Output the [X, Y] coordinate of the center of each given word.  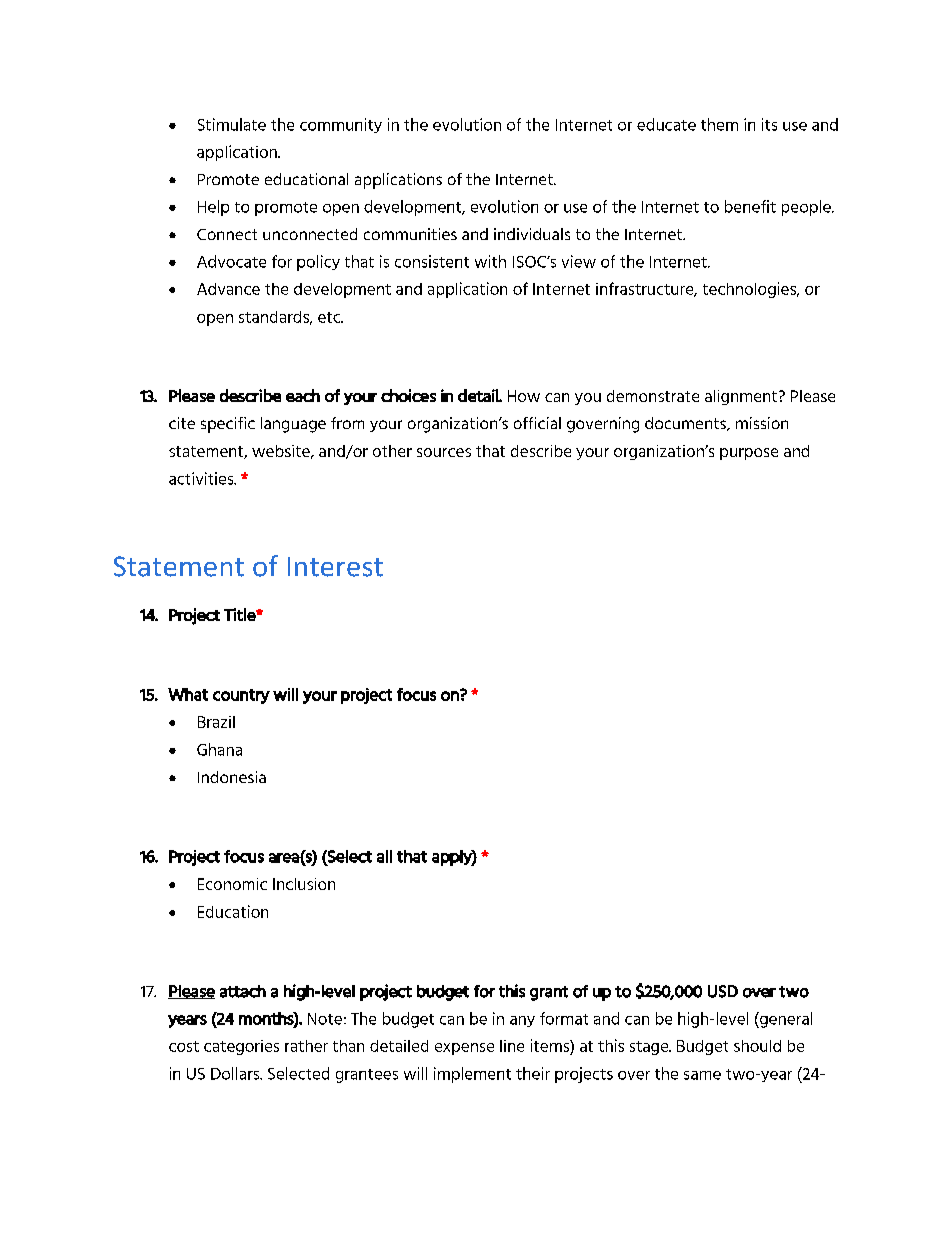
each [303, 395]
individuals [532, 234]
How [524, 396]
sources [444, 452]
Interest [335, 567]
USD [723, 991]
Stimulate [232, 124]
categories [241, 1047]
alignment [741, 397]
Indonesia [232, 777]
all [384, 856]
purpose [749, 454]
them [719, 124]
